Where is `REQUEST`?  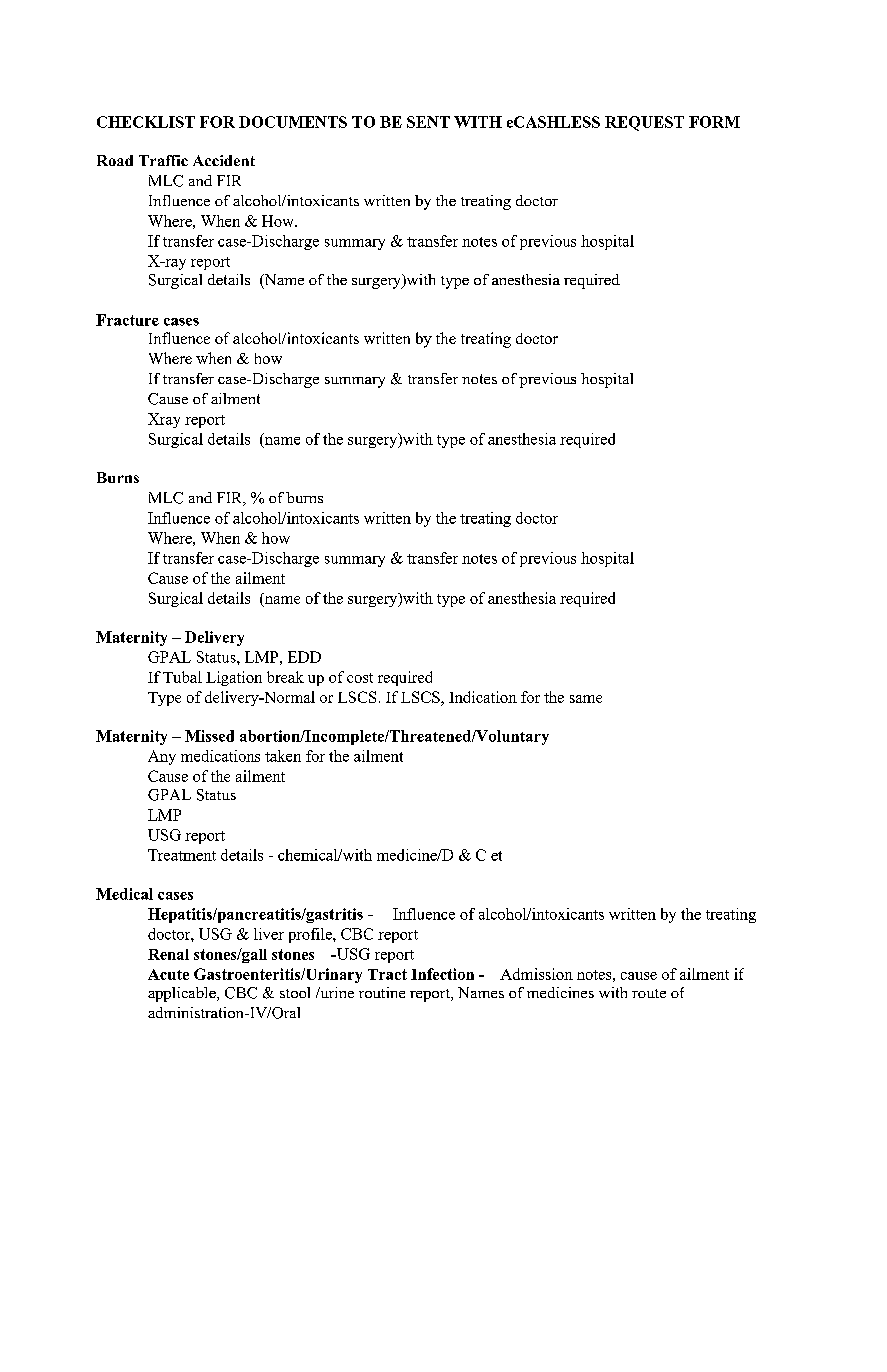 REQUEST is located at coordinates (644, 123).
